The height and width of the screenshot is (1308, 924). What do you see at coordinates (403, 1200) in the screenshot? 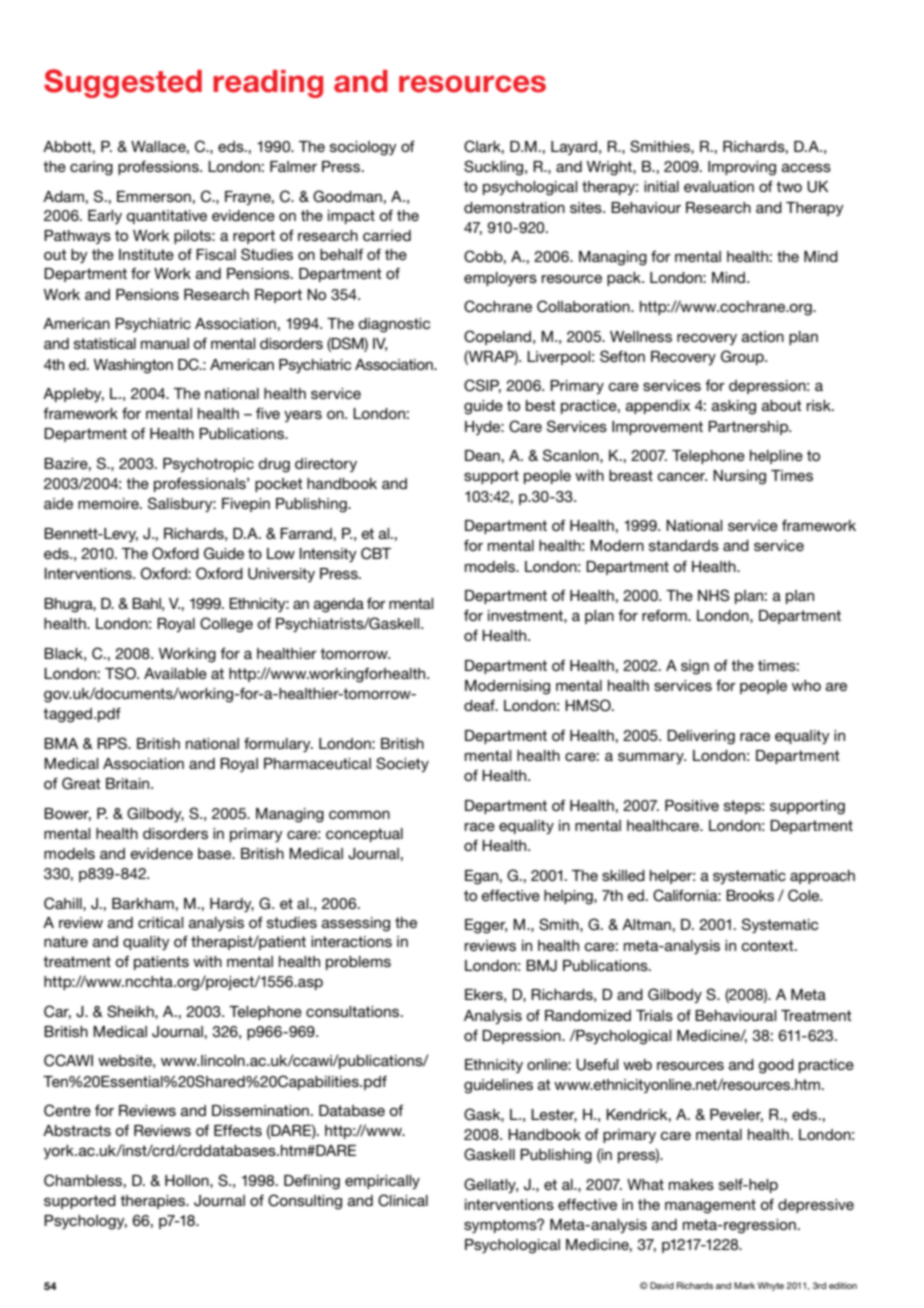
I see `Clinical` at bounding box center [403, 1200].
